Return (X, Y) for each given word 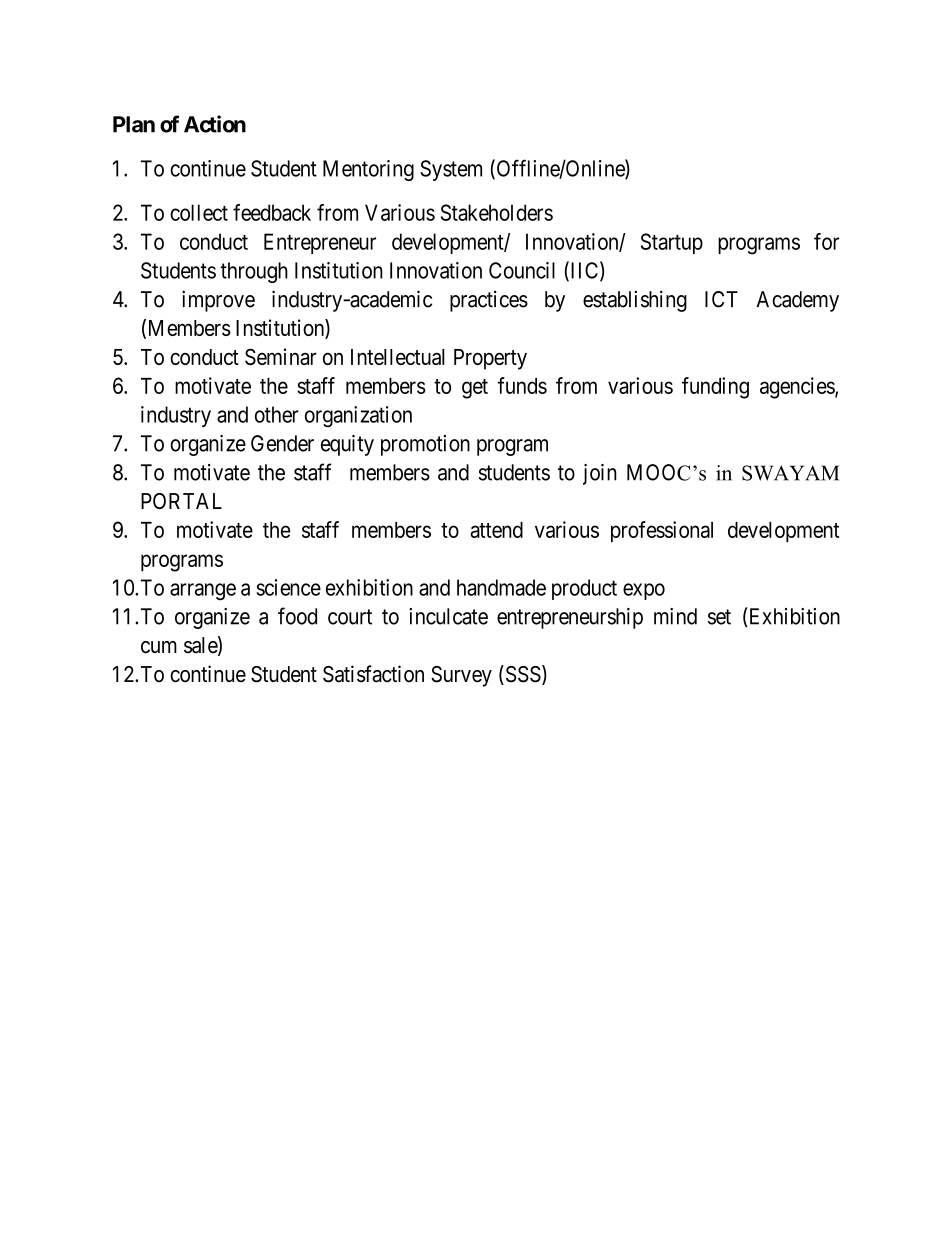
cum (159, 647)
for (826, 241)
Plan (134, 124)
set (719, 617)
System (451, 170)
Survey (461, 676)
